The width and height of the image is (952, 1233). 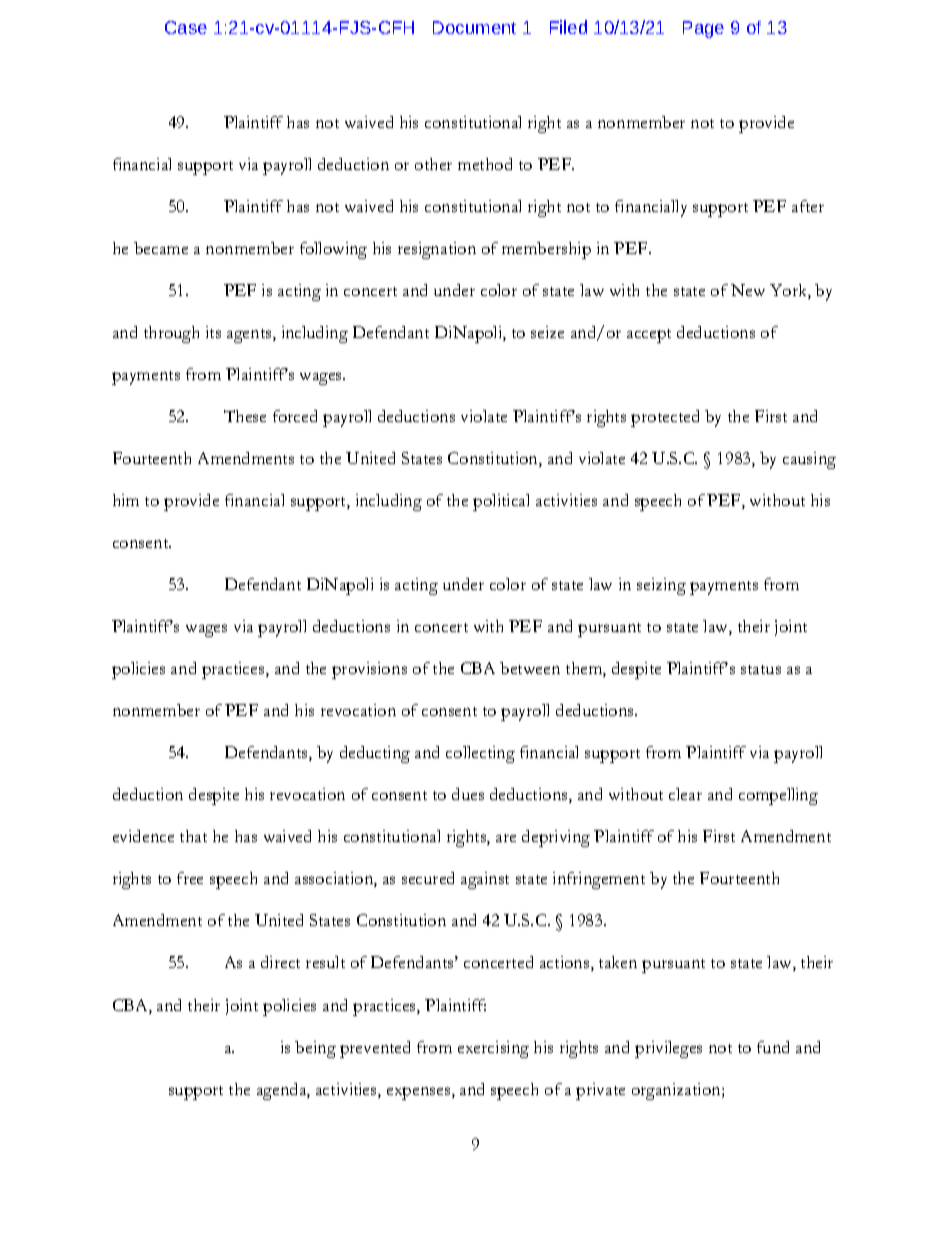 What do you see at coordinates (474, 27) in the image?
I see `Document` at bounding box center [474, 27].
